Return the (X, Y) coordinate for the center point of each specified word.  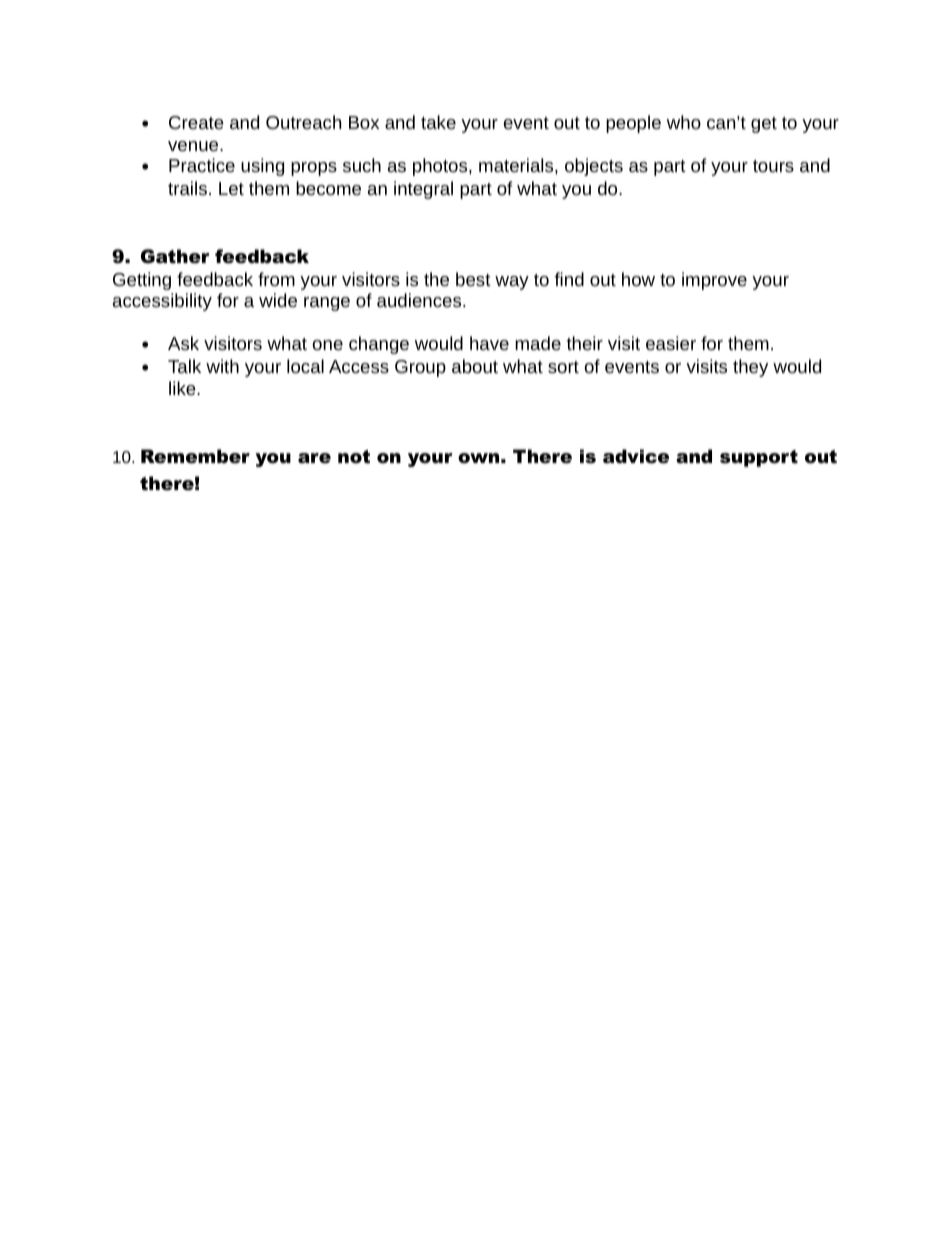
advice (636, 456)
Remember (195, 456)
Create (196, 122)
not (354, 457)
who (684, 122)
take (438, 122)
